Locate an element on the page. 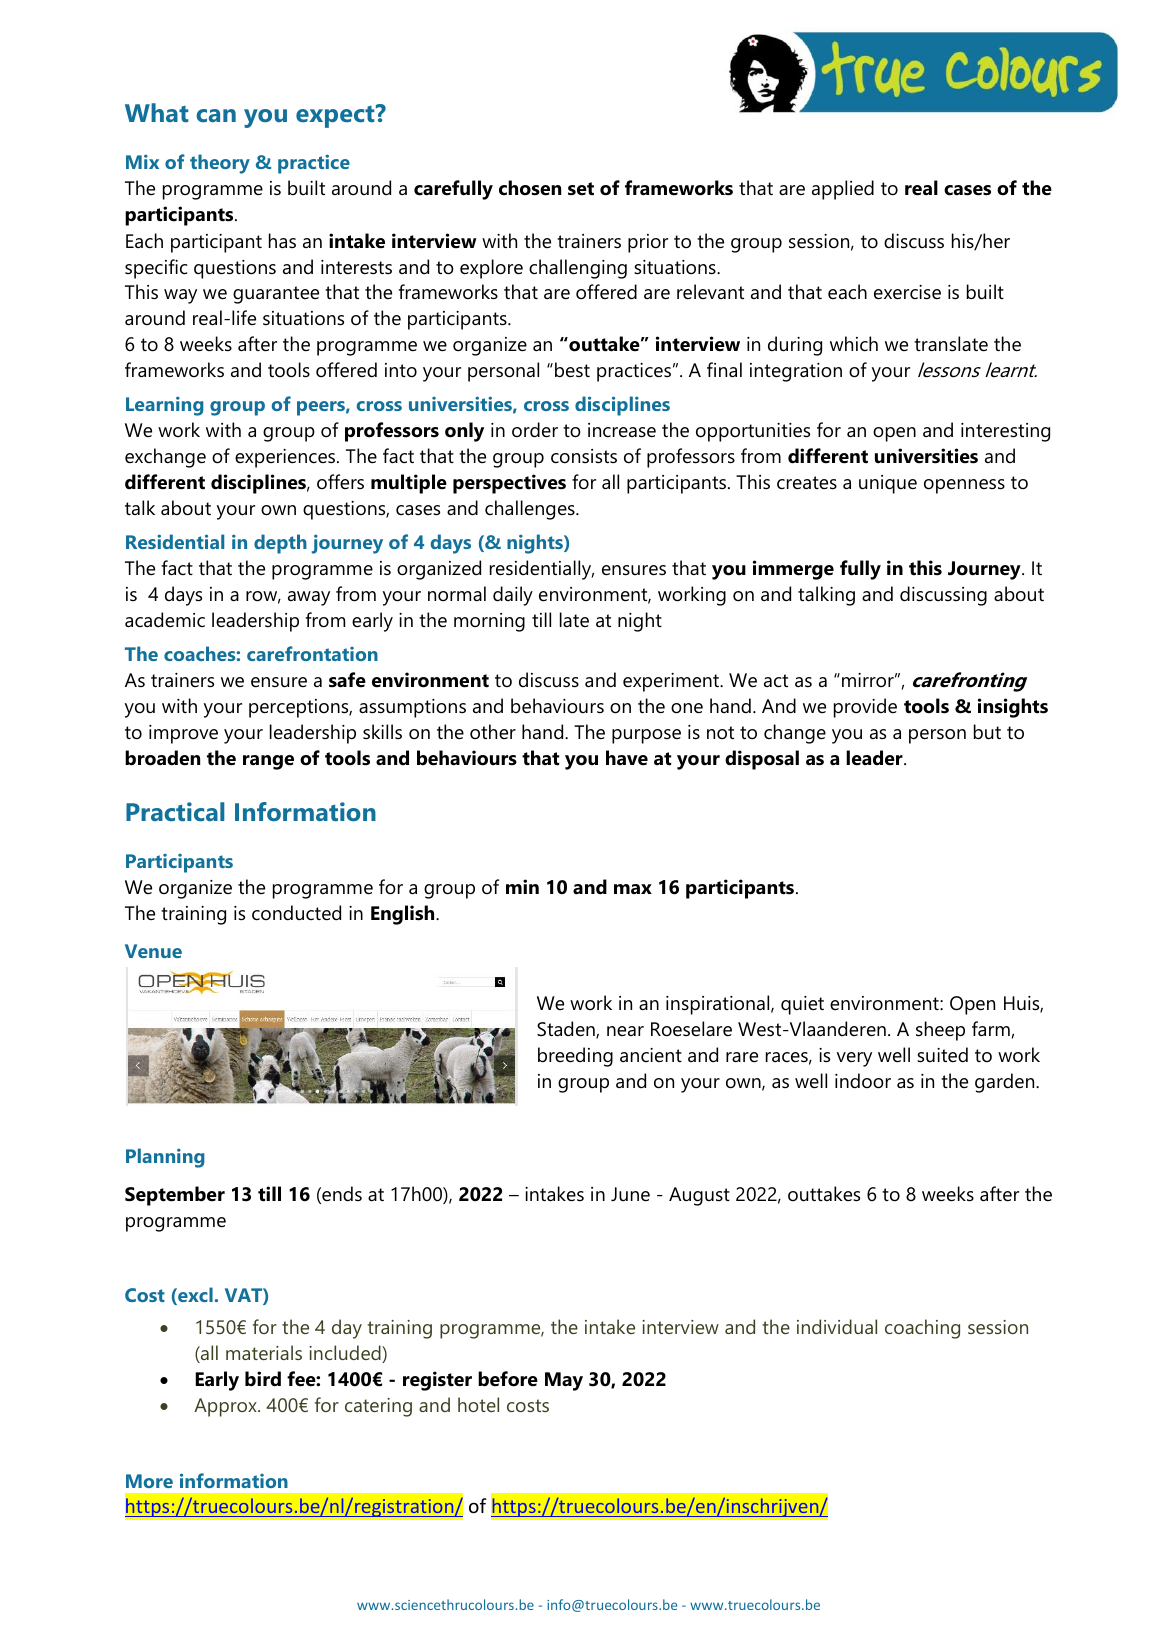 Image resolution: width=1164 pixels, height=1646 pixels. but is located at coordinates (987, 732).
